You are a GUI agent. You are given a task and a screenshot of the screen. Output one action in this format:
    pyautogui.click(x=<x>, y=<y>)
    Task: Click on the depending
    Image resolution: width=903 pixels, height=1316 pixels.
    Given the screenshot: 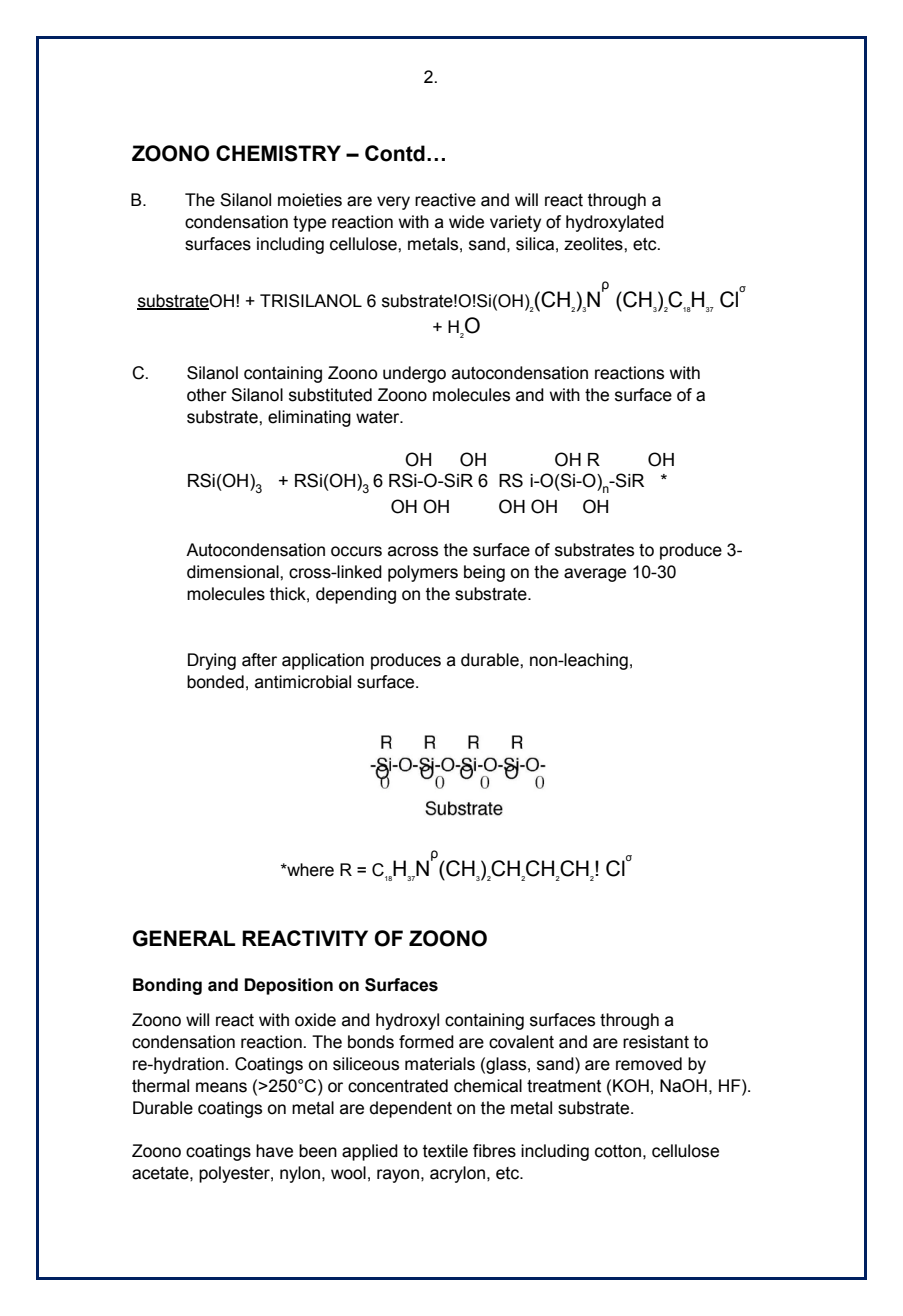 What is the action you would take?
    pyautogui.click(x=356, y=595)
